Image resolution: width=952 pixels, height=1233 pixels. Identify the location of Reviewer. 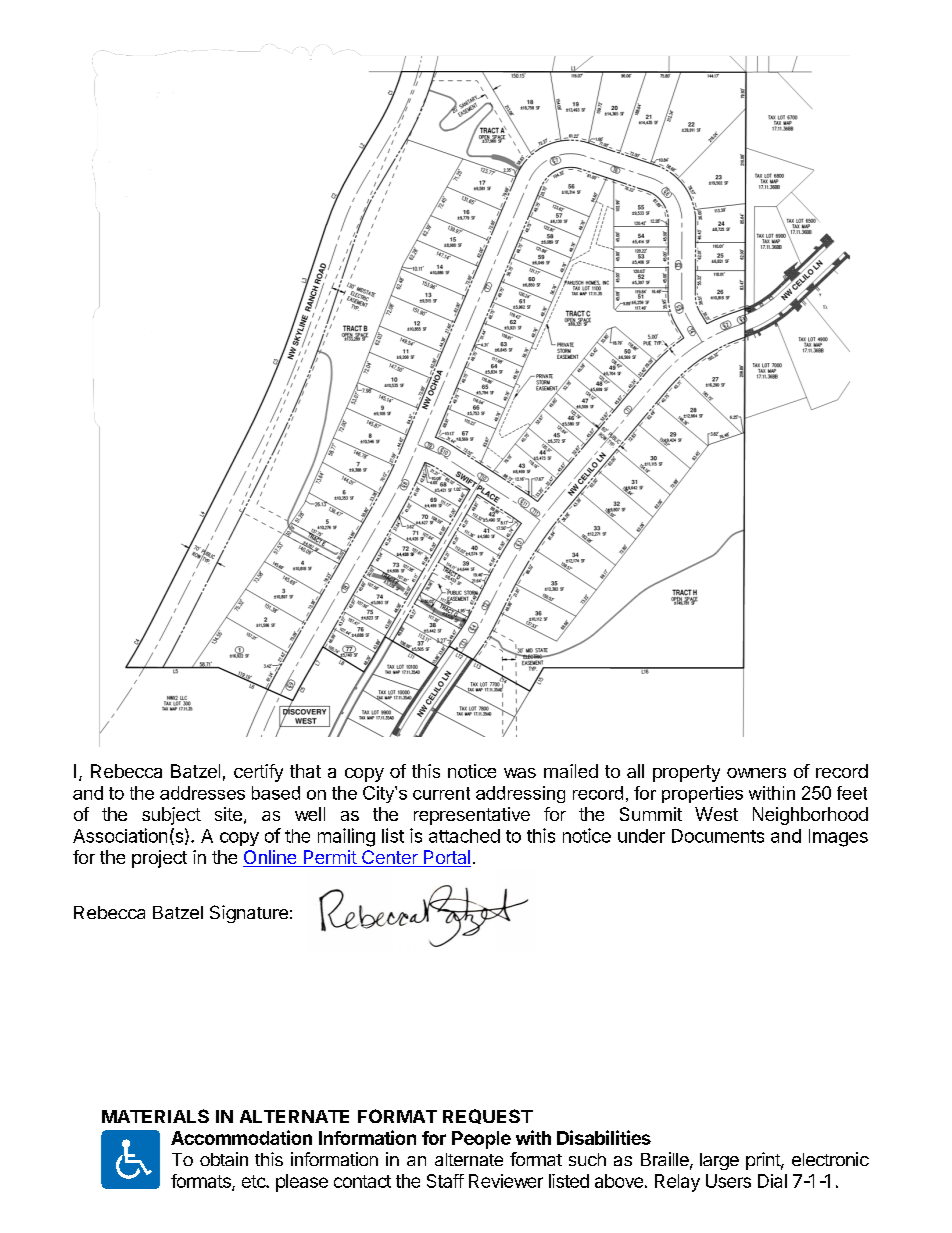
(506, 1181).
